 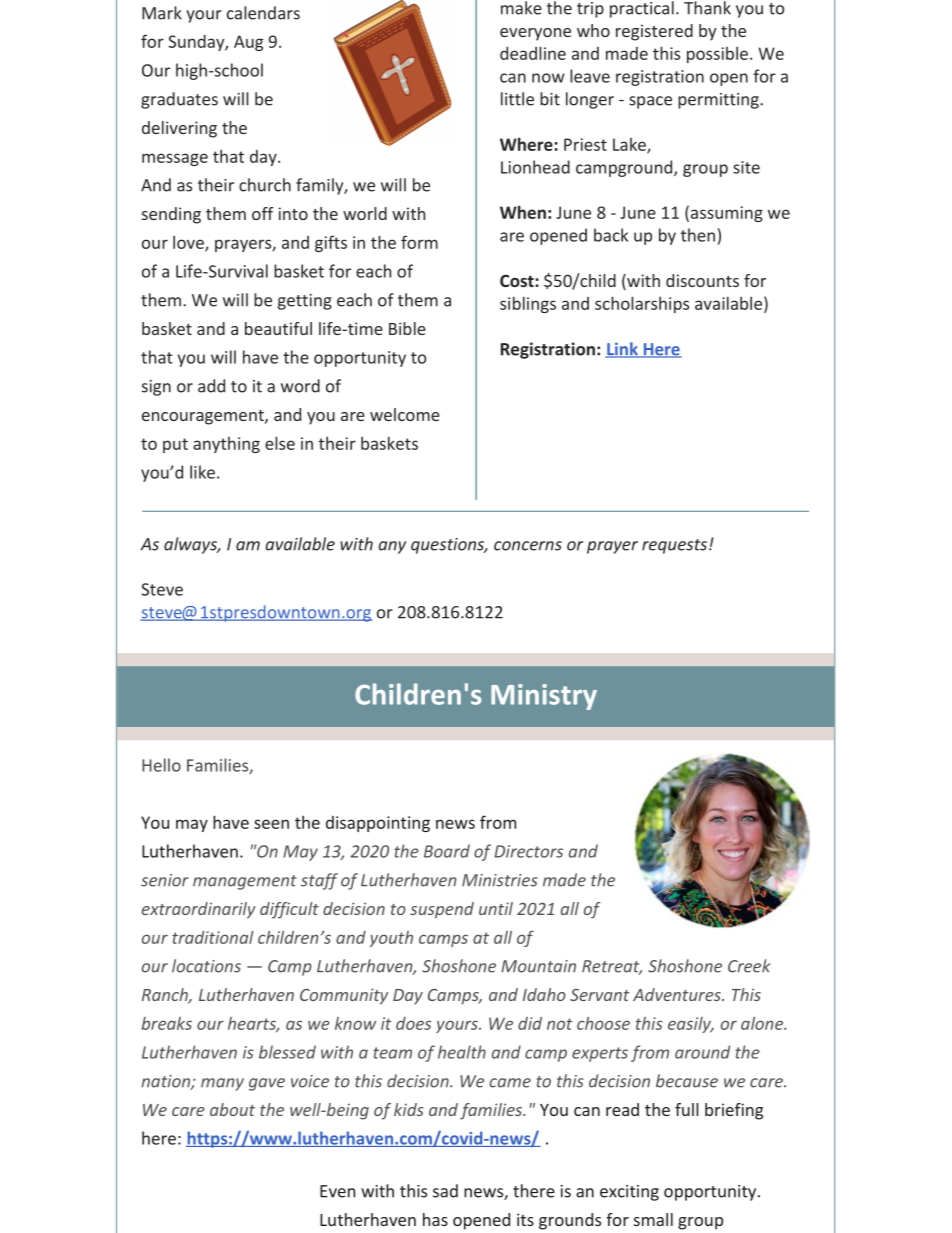 What do you see at coordinates (192, 545) in the screenshot?
I see `always` at bounding box center [192, 545].
